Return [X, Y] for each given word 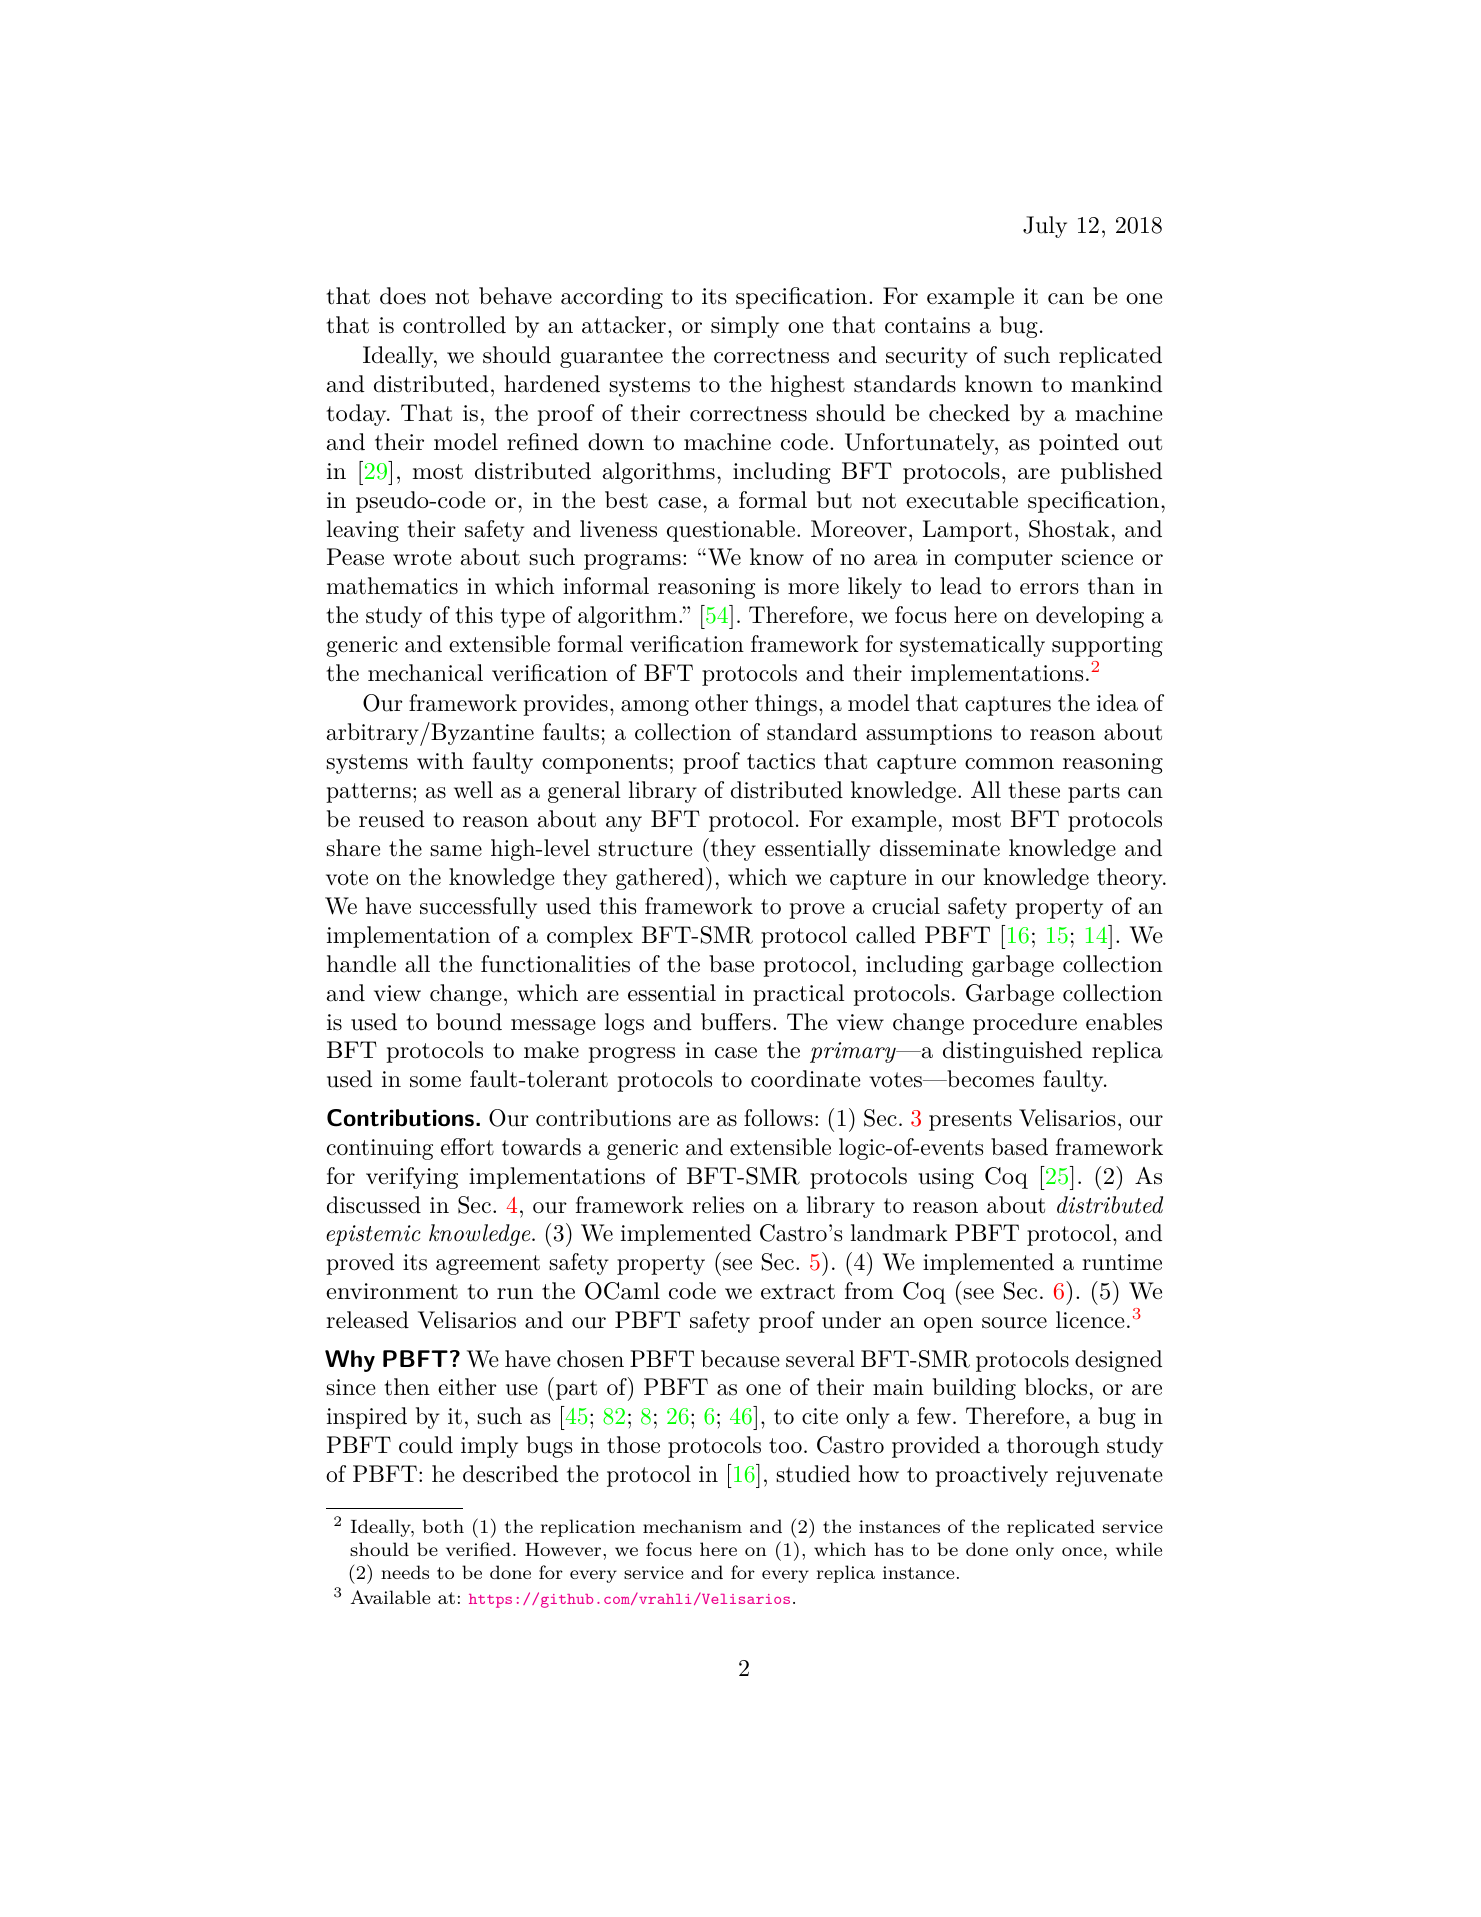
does [403, 296]
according [612, 298]
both [443, 1526]
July [1045, 227]
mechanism [692, 1526]
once [1082, 1551]
